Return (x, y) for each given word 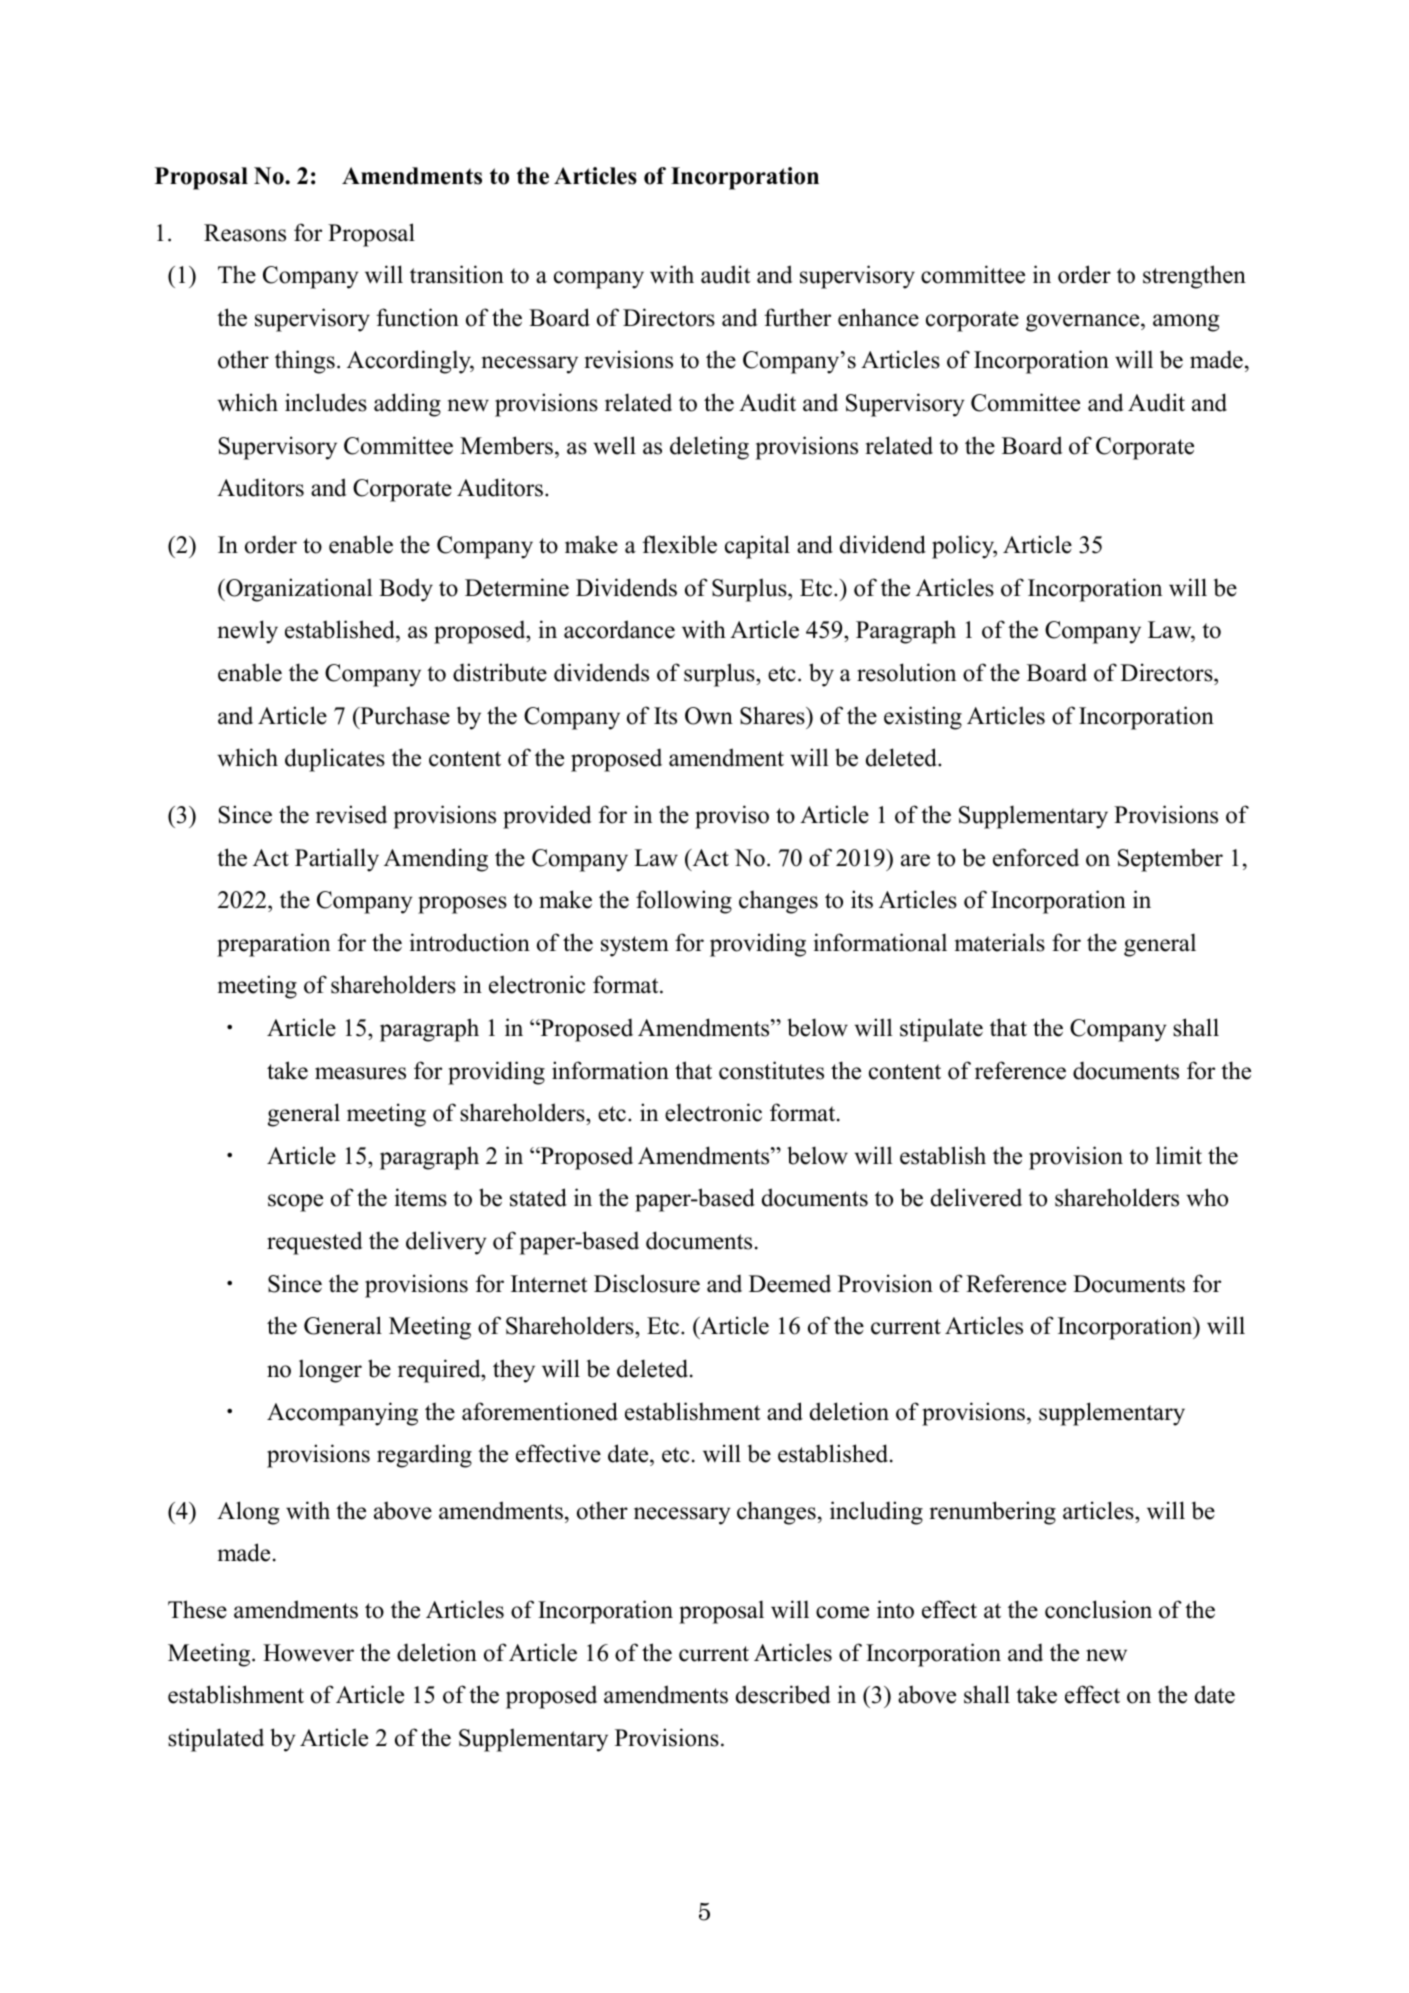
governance (1084, 323)
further (797, 317)
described (783, 1694)
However (308, 1653)
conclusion (1098, 1609)
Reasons (245, 233)
